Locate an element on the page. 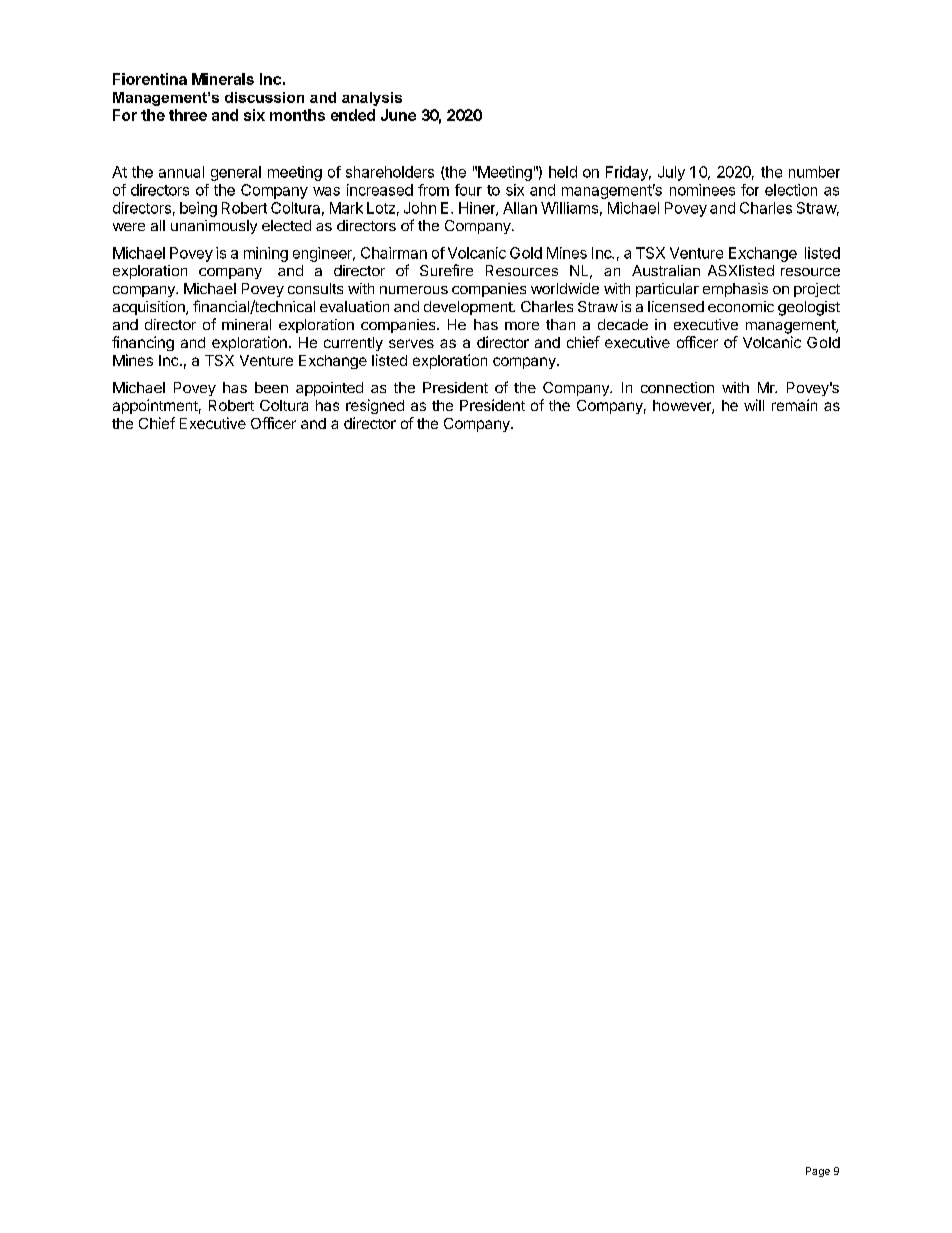  June is located at coordinates (398, 115).
